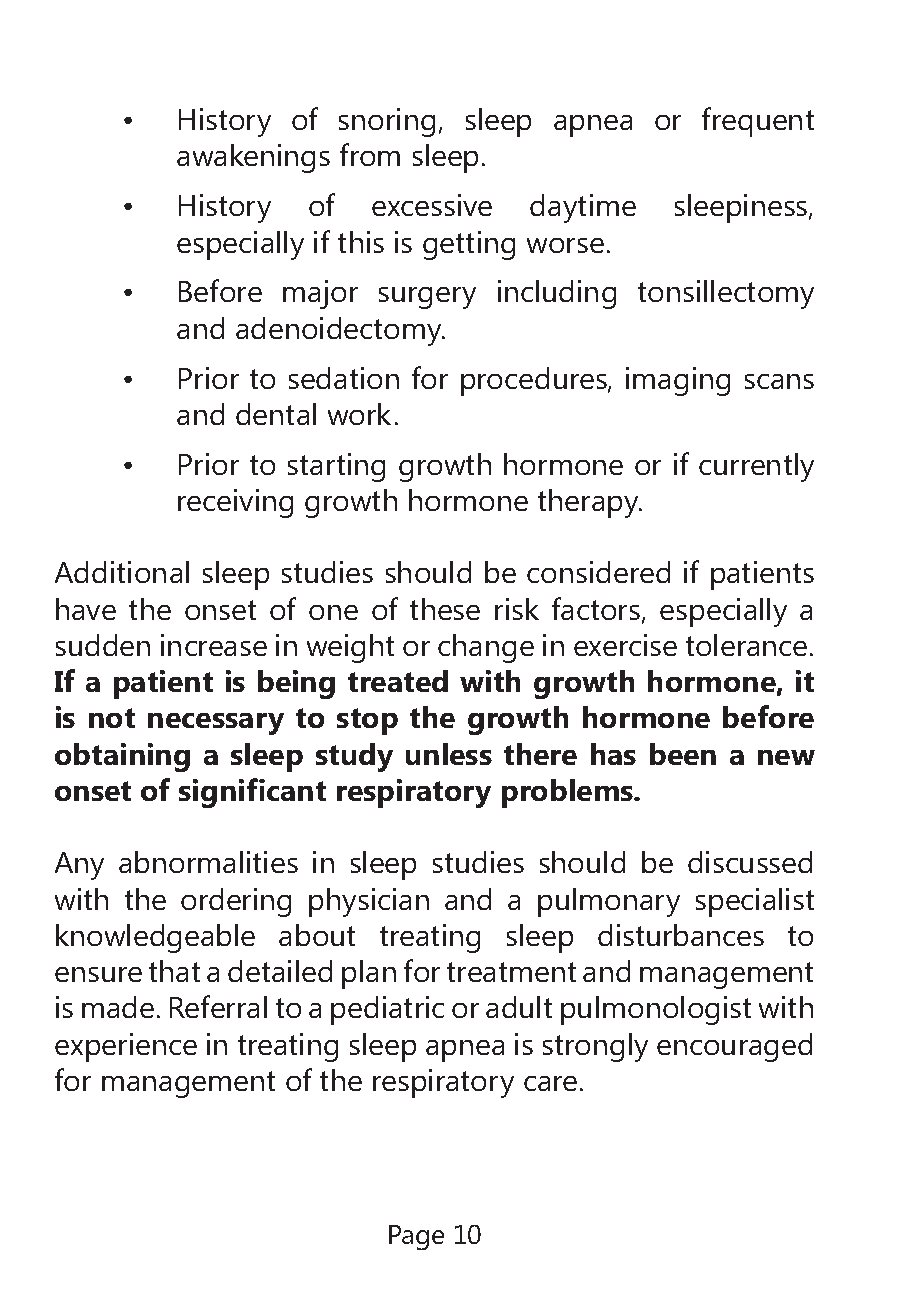 The height and width of the page is (1305, 924). I want to click on that, so click(174, 971).
